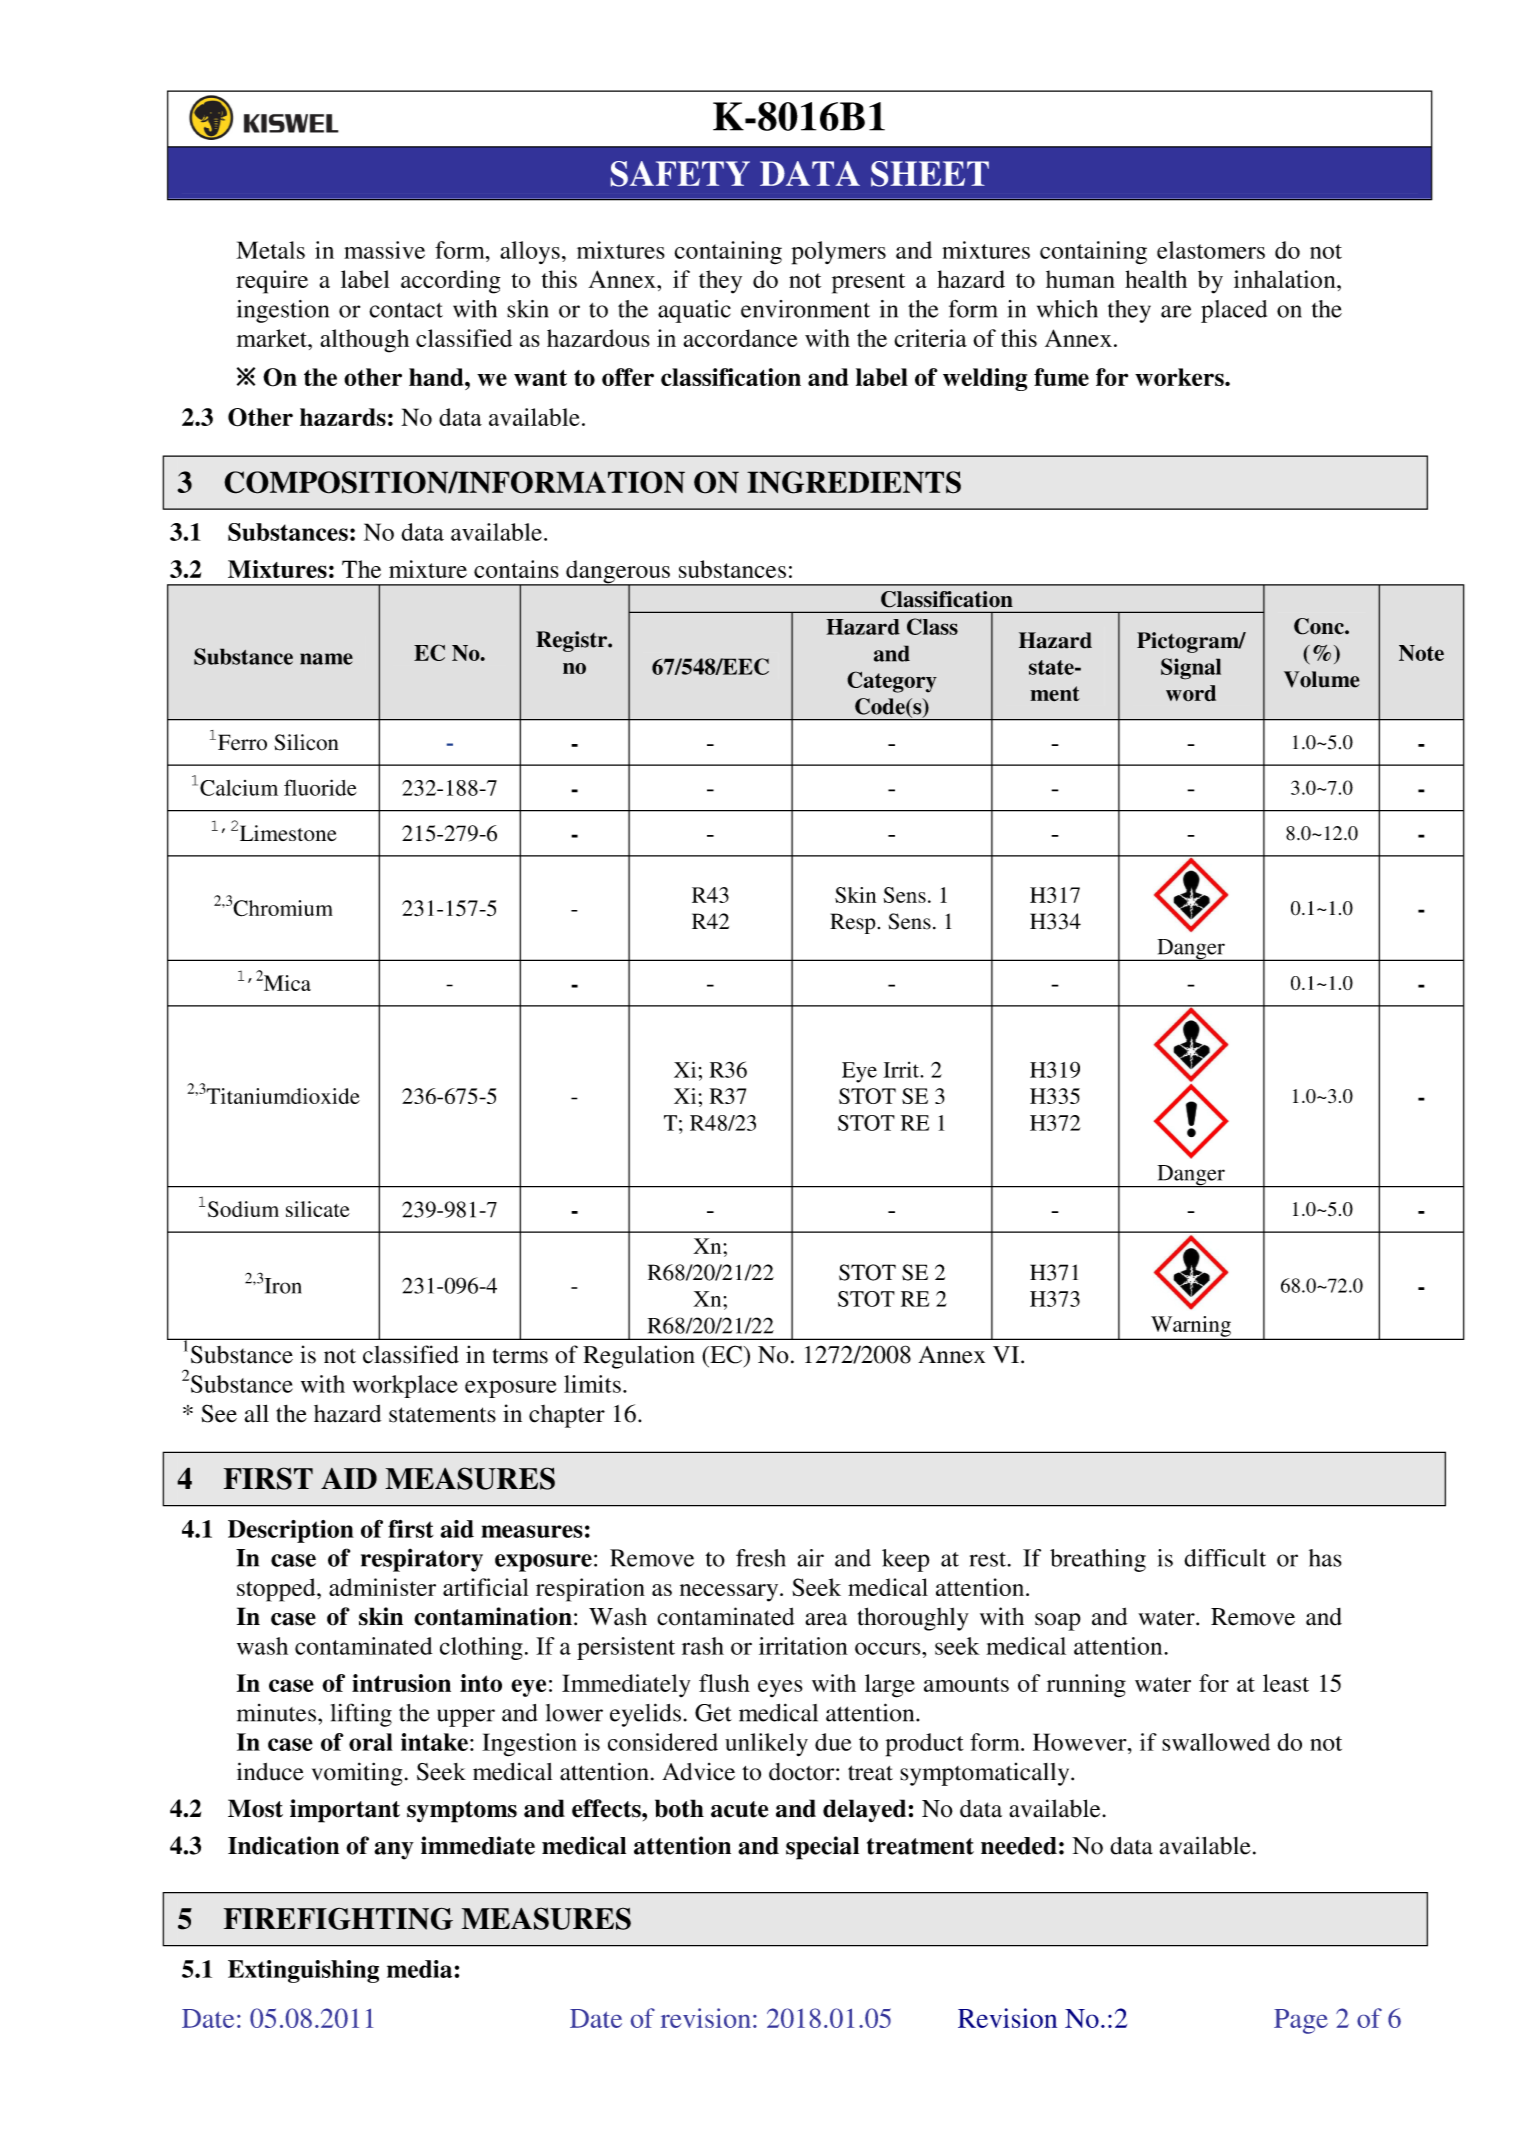  What do you see at coordinates (338, 1918) in the image?
I see `FIREFIGHTING` at bounding box center [338, 1918].
